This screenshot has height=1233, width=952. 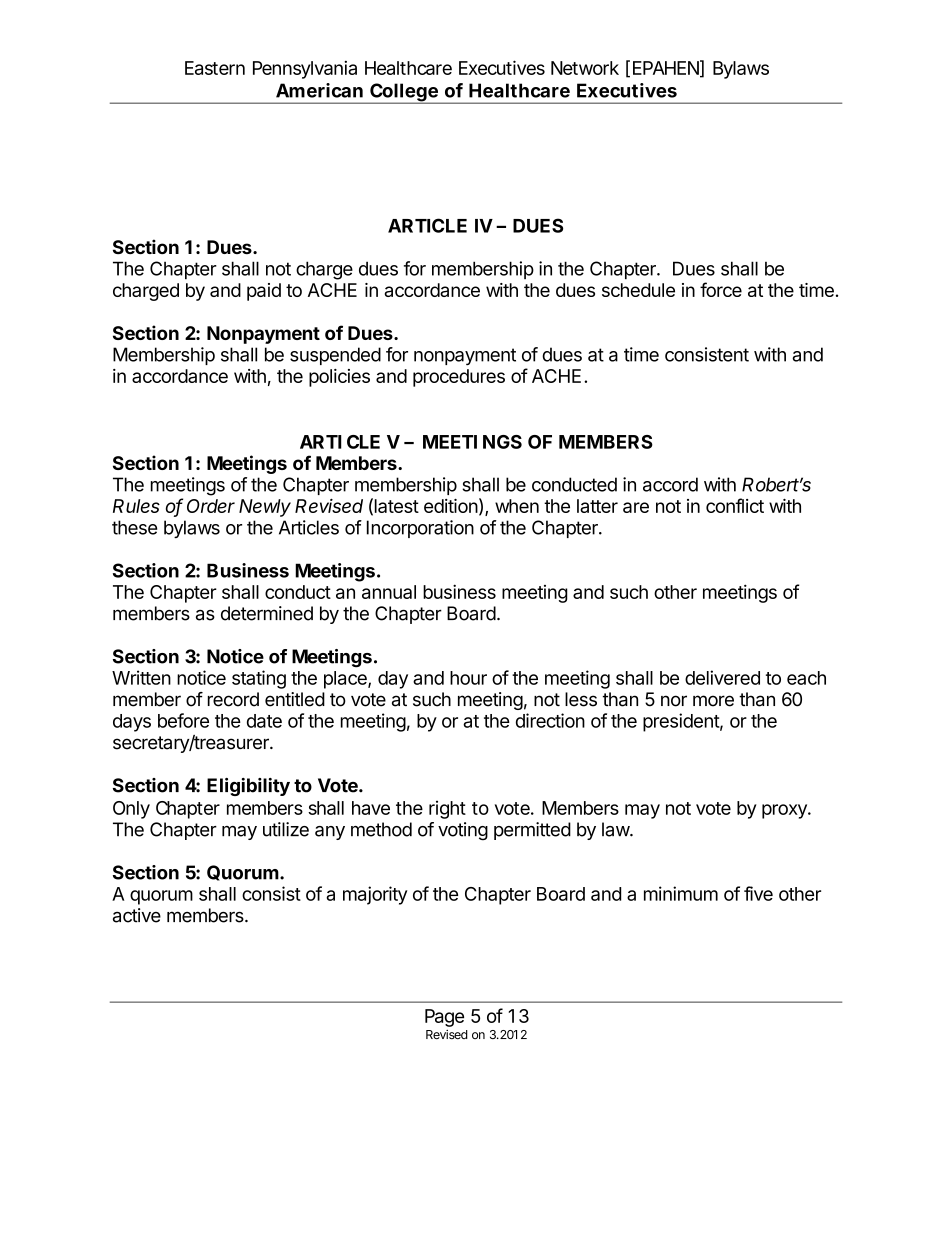 What do you see at coordinates (735, 505) in the screenshot?
I see `conflict` at bounding box center [735, 505].
